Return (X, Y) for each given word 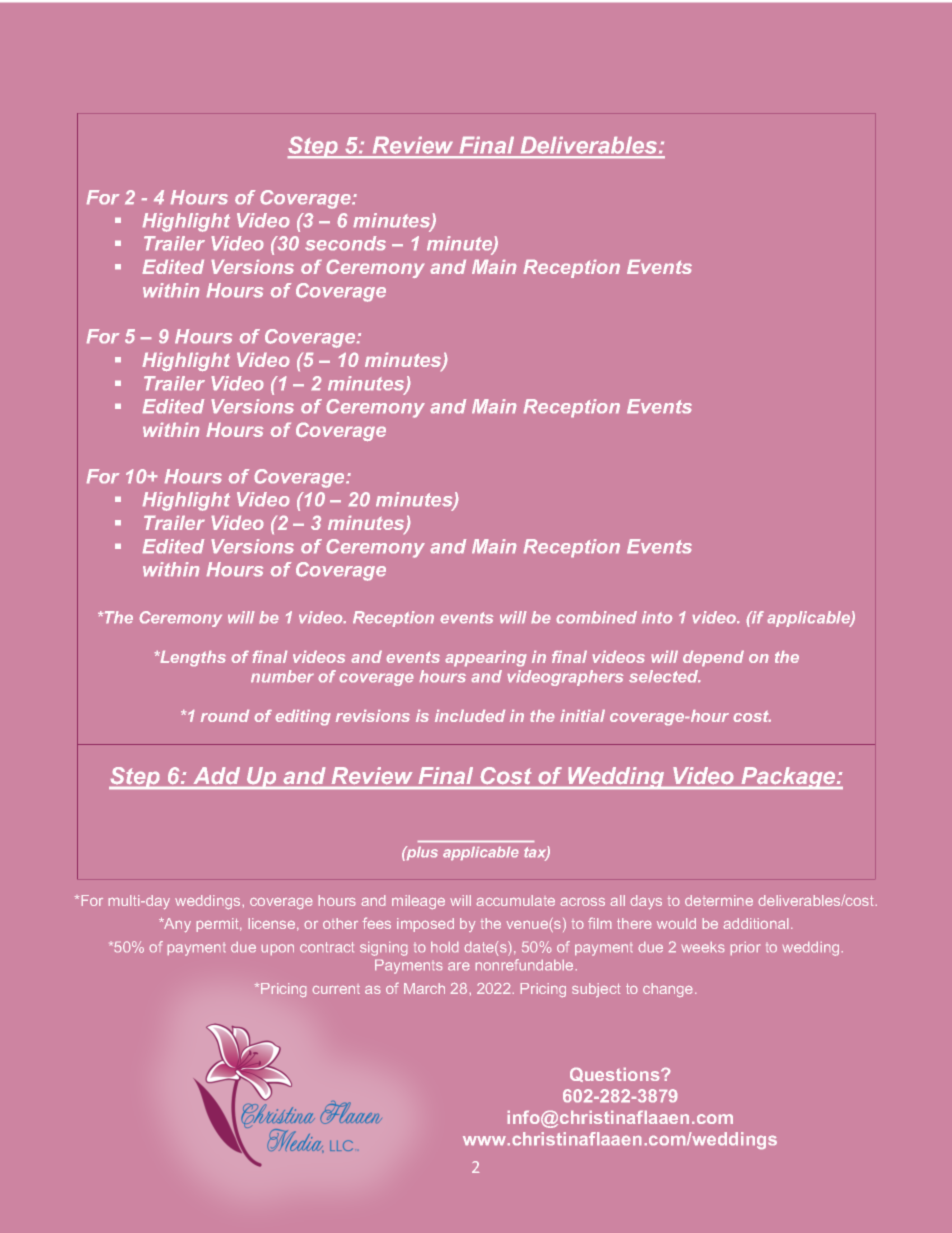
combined (597, 617)
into (657, 617)
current (336, 990)
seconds (345, 243)
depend (713, 658)
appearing (486, 658)
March (424, 988)
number (282, 676)
